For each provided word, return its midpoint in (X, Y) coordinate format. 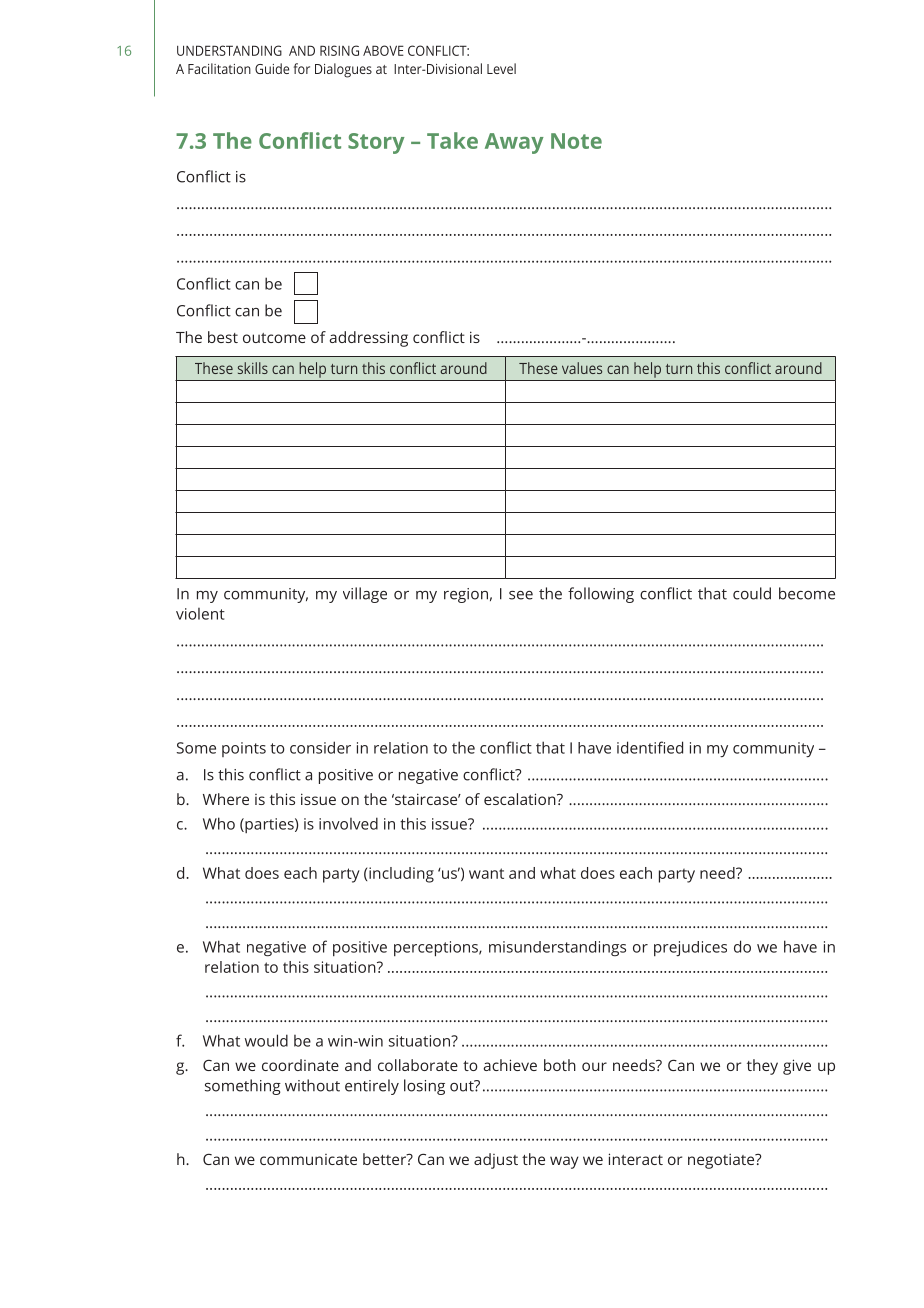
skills (253, 368)
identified (650, 747)
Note (576, 141)
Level (501, 68)
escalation (521, 799)
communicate (308, 1159)
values (582, 368)
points (244, 749)
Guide (272, 68)
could (752, 593)
